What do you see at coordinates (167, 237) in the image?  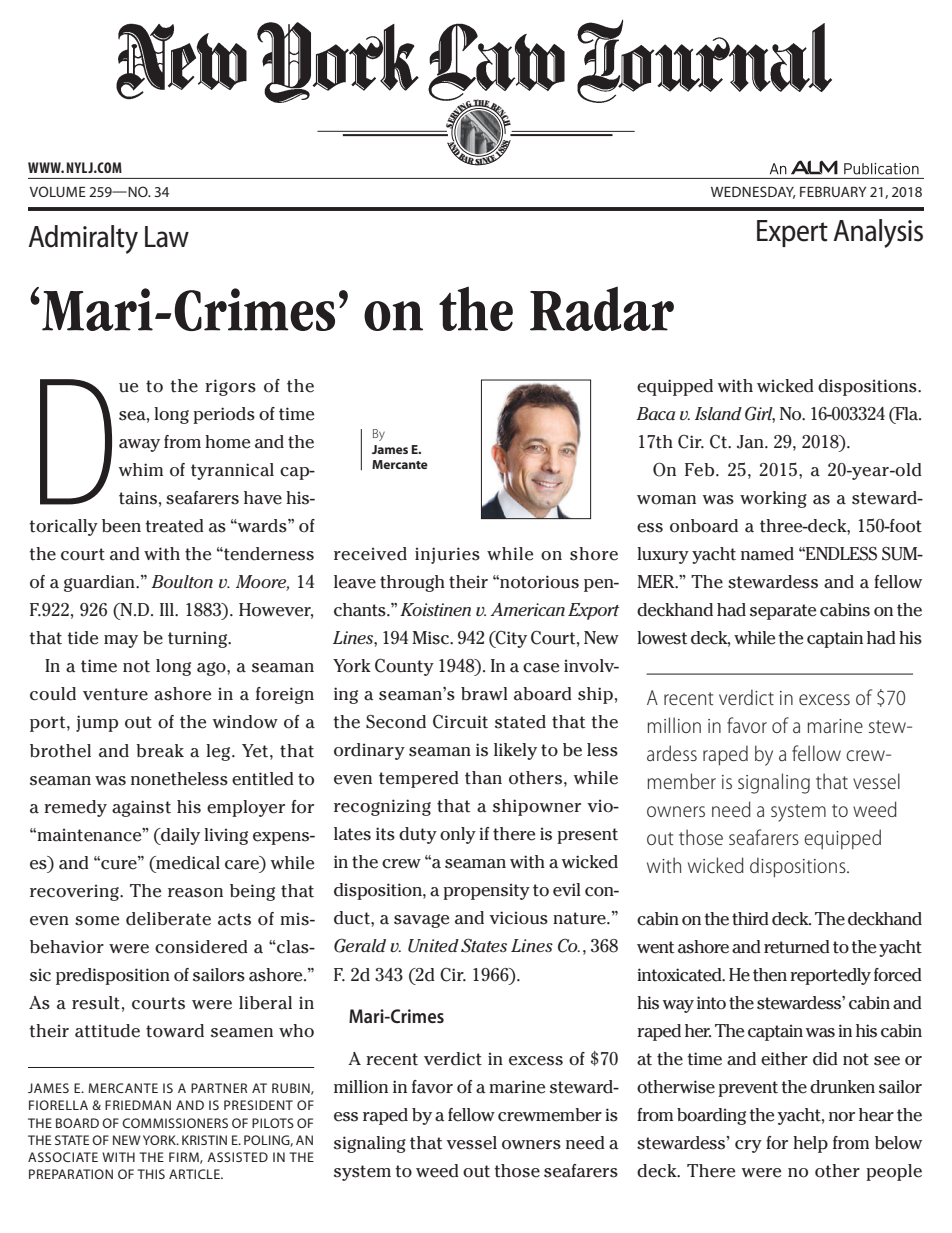 I see `Law` at bounding box center [167, 237].
